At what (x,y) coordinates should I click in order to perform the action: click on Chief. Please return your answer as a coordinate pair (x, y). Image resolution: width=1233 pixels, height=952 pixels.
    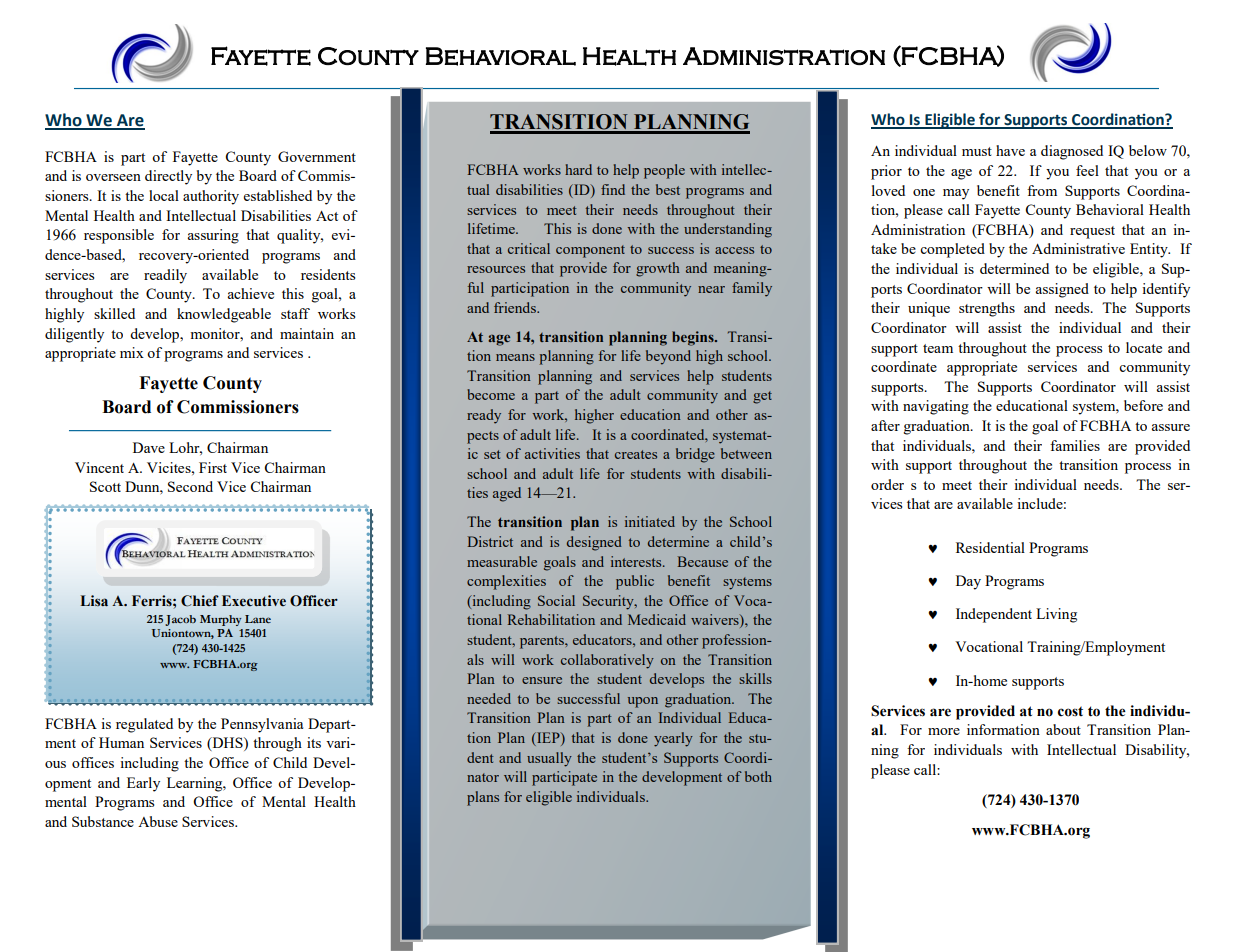
    Looking at the image, I should click on (200, 601).
